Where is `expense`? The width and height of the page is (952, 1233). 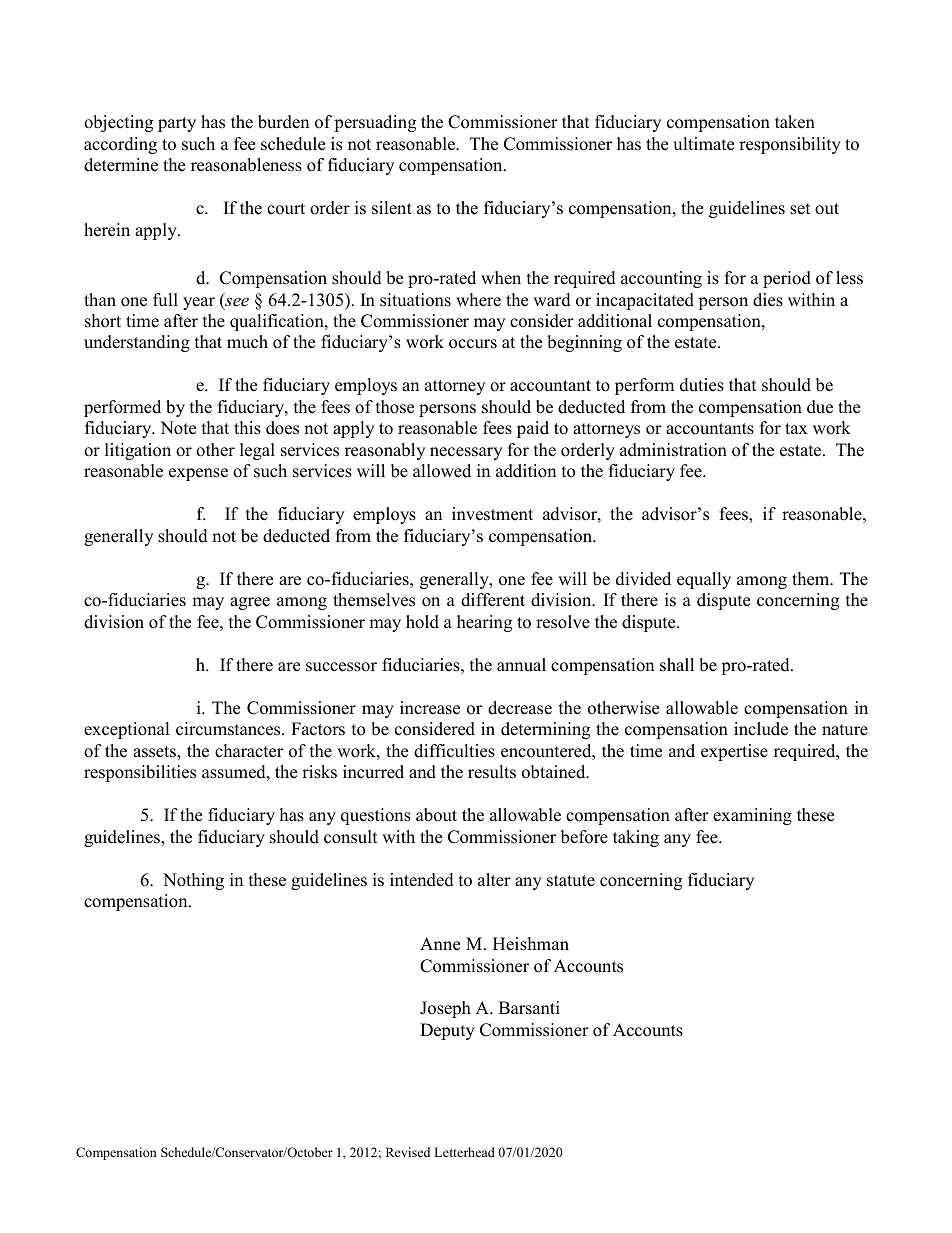 expense is located at coordinates (198, 474).
